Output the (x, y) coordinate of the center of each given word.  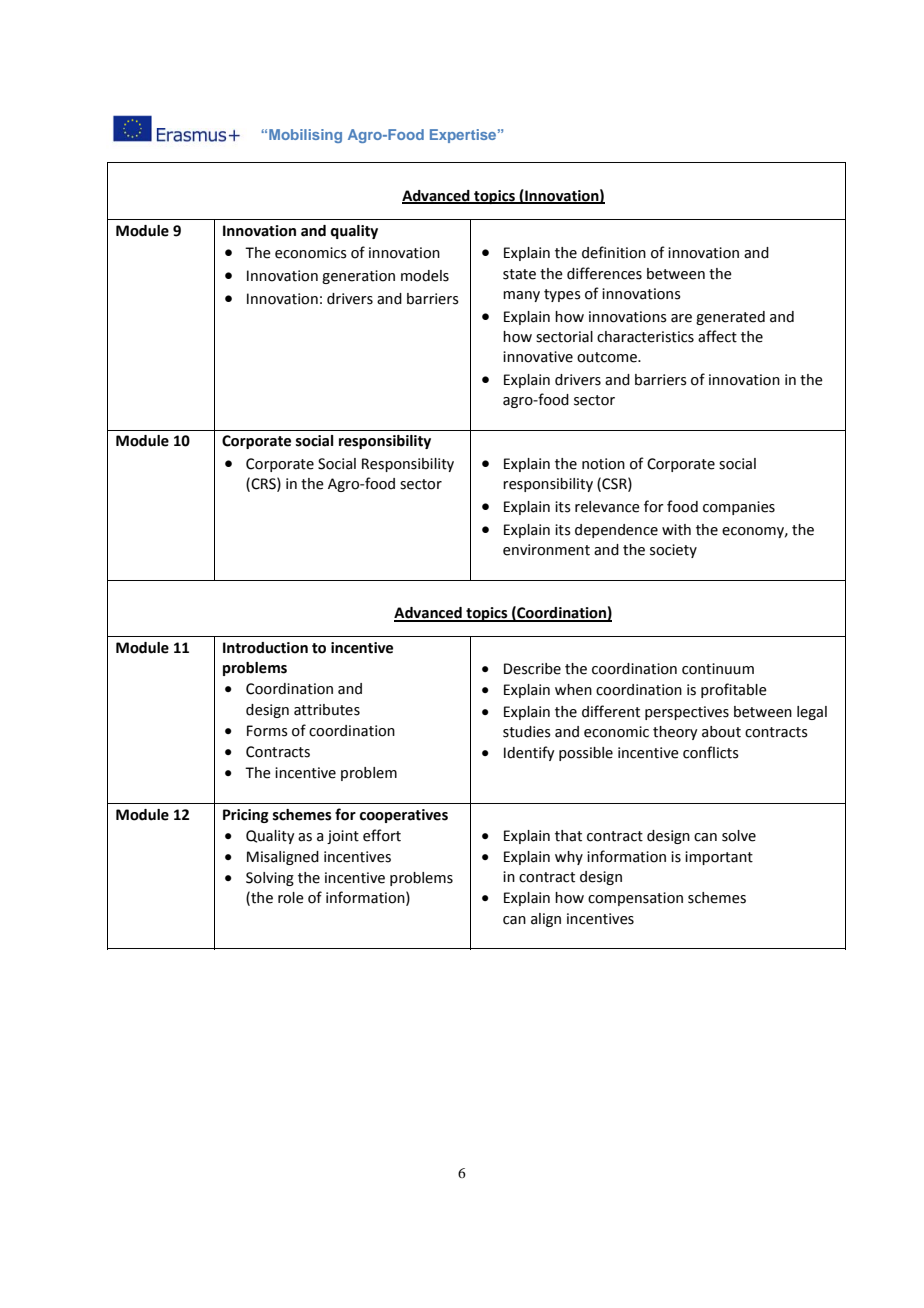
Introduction (265, 648)
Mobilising (305, 136)
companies (739, 508)
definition (614, 252)
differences (604, 273)
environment (546, 550)
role (291, 898)
